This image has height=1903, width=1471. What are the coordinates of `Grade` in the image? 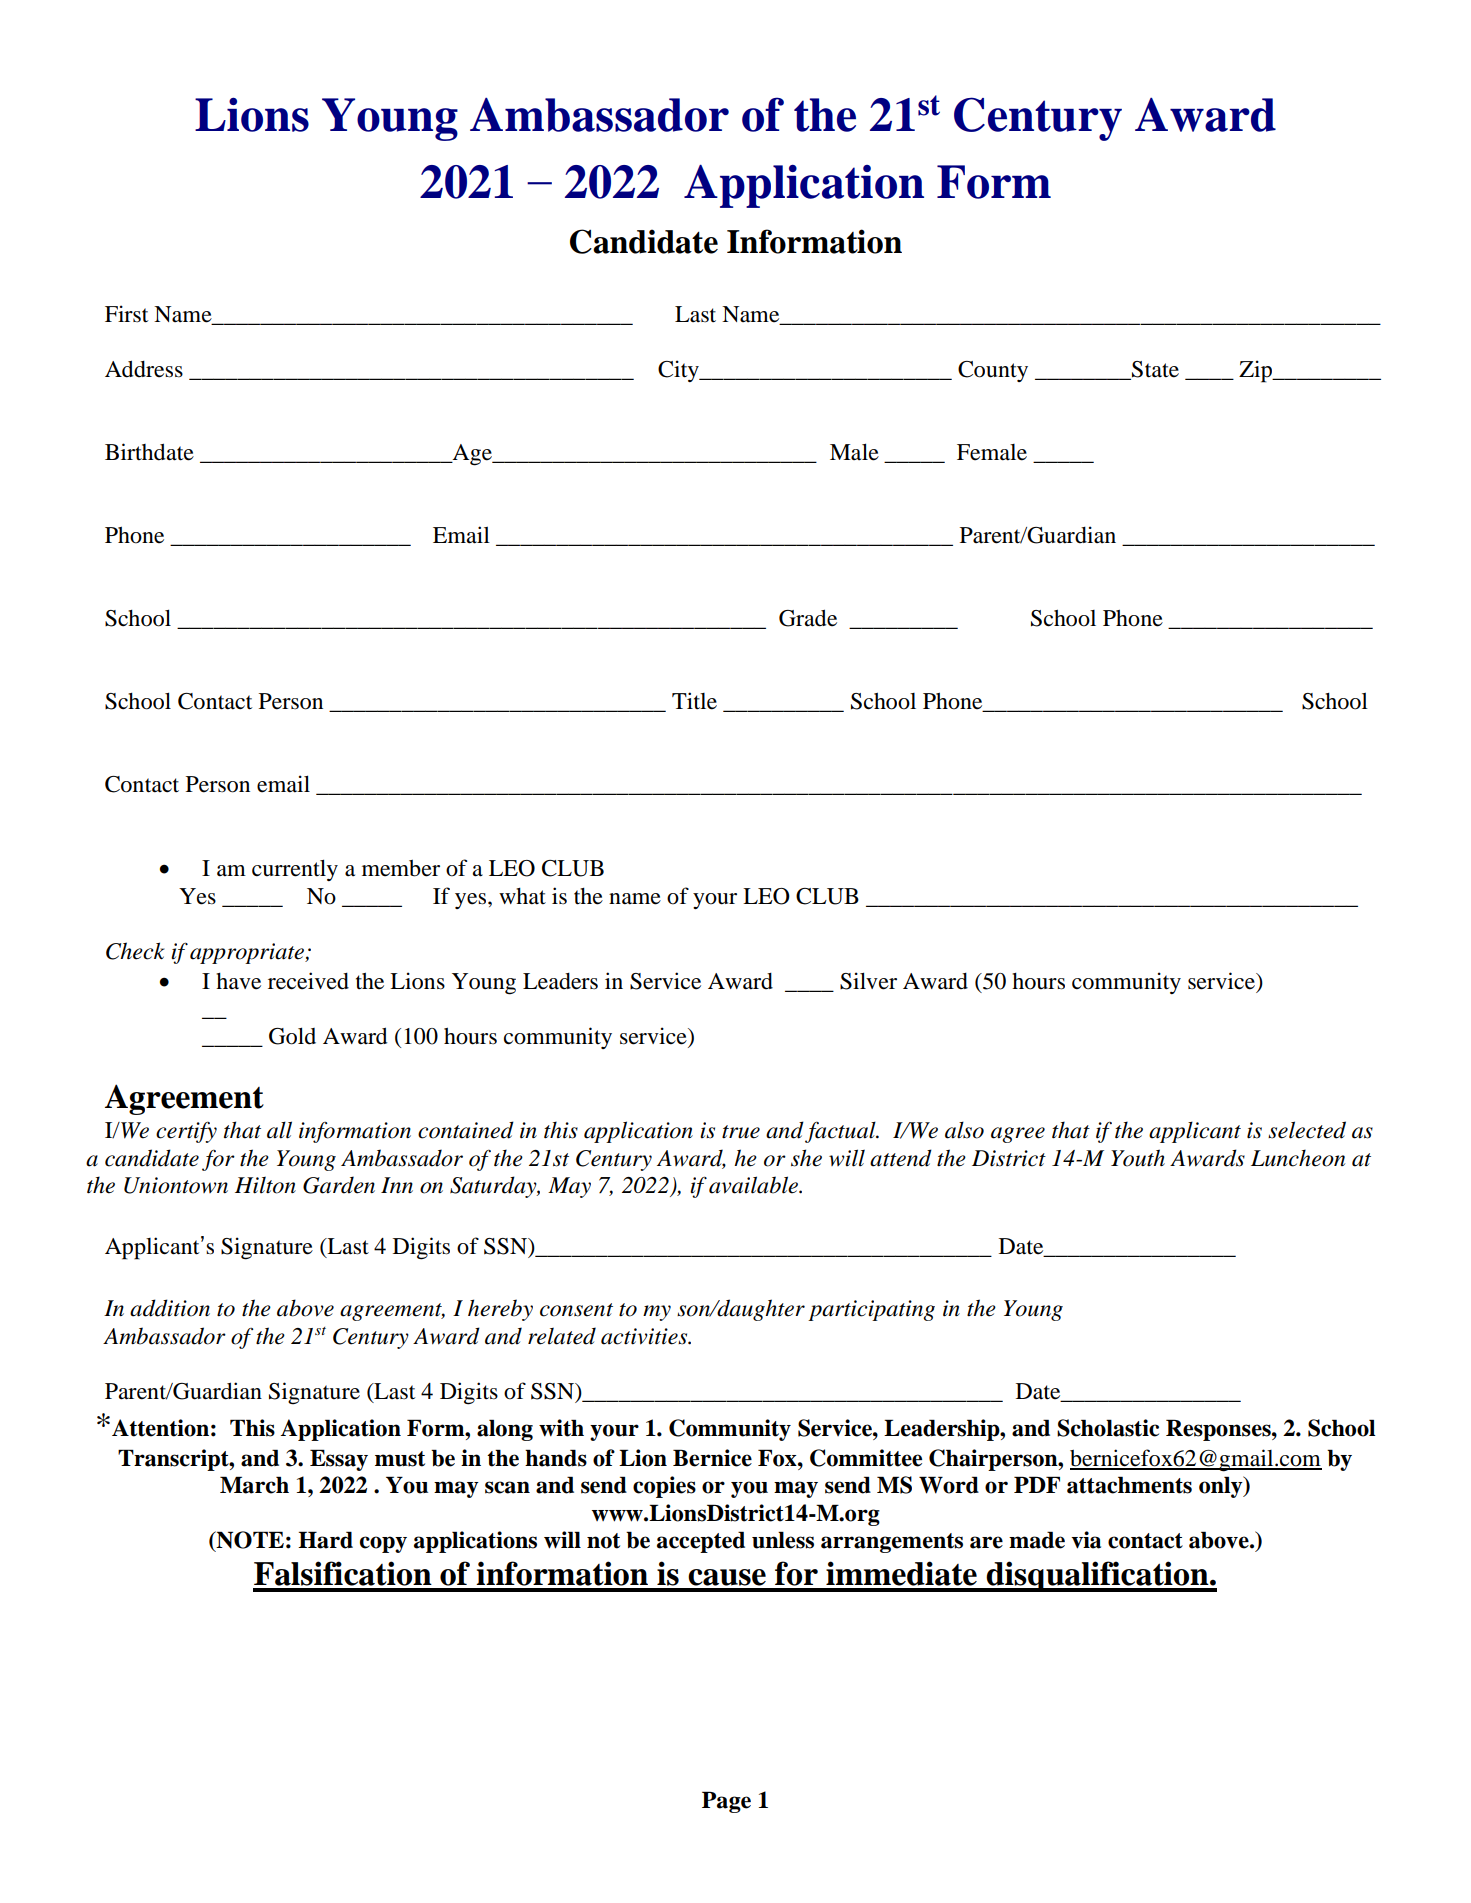 It's located at (808, 618).
